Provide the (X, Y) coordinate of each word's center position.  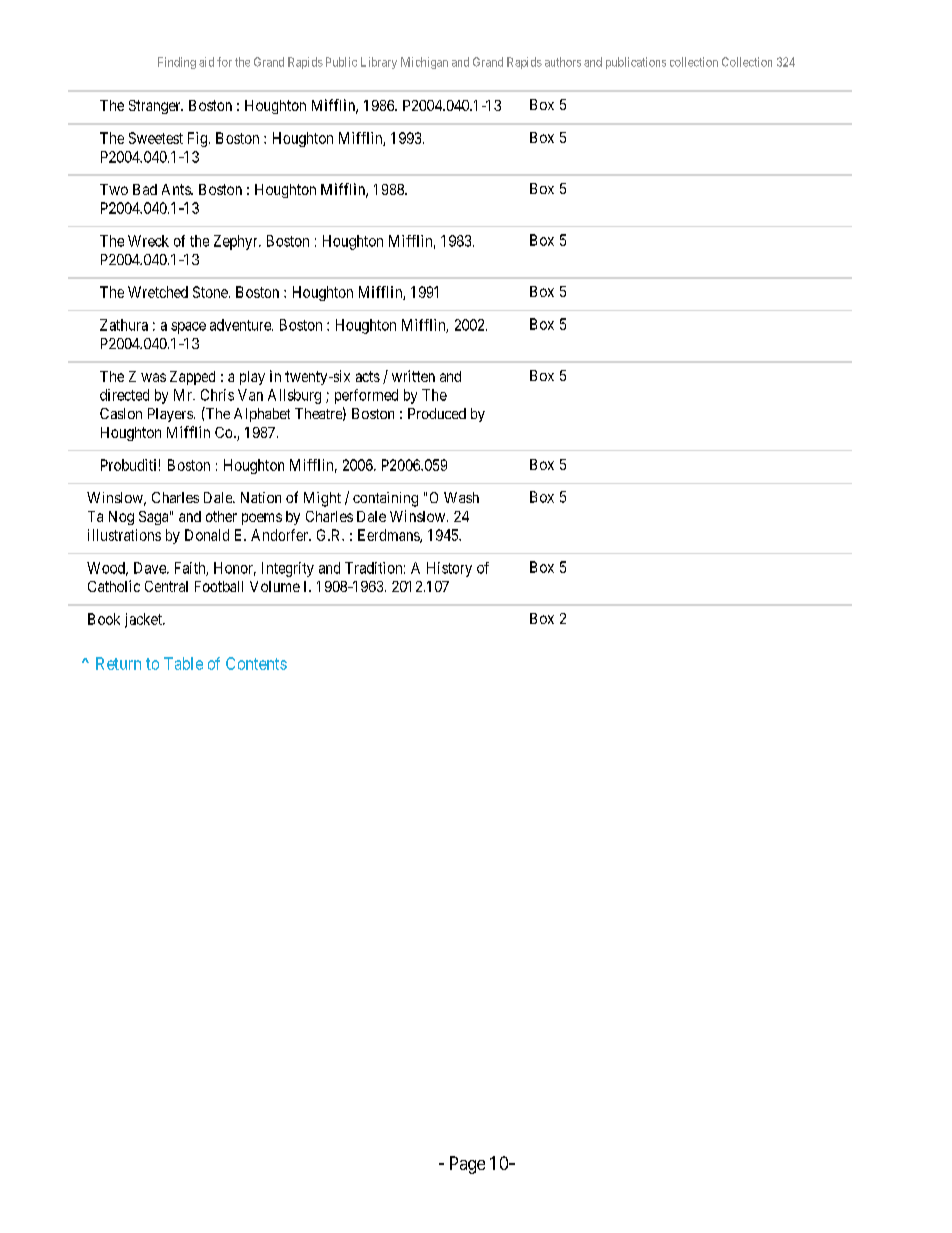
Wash (461, 497)
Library (379, 63)
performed (366, 396)
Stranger (156, 107)
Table (183, 663)
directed (124, 395)
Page (467, 1165)
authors (563, 62)
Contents (256, 663)
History (449, 569)
